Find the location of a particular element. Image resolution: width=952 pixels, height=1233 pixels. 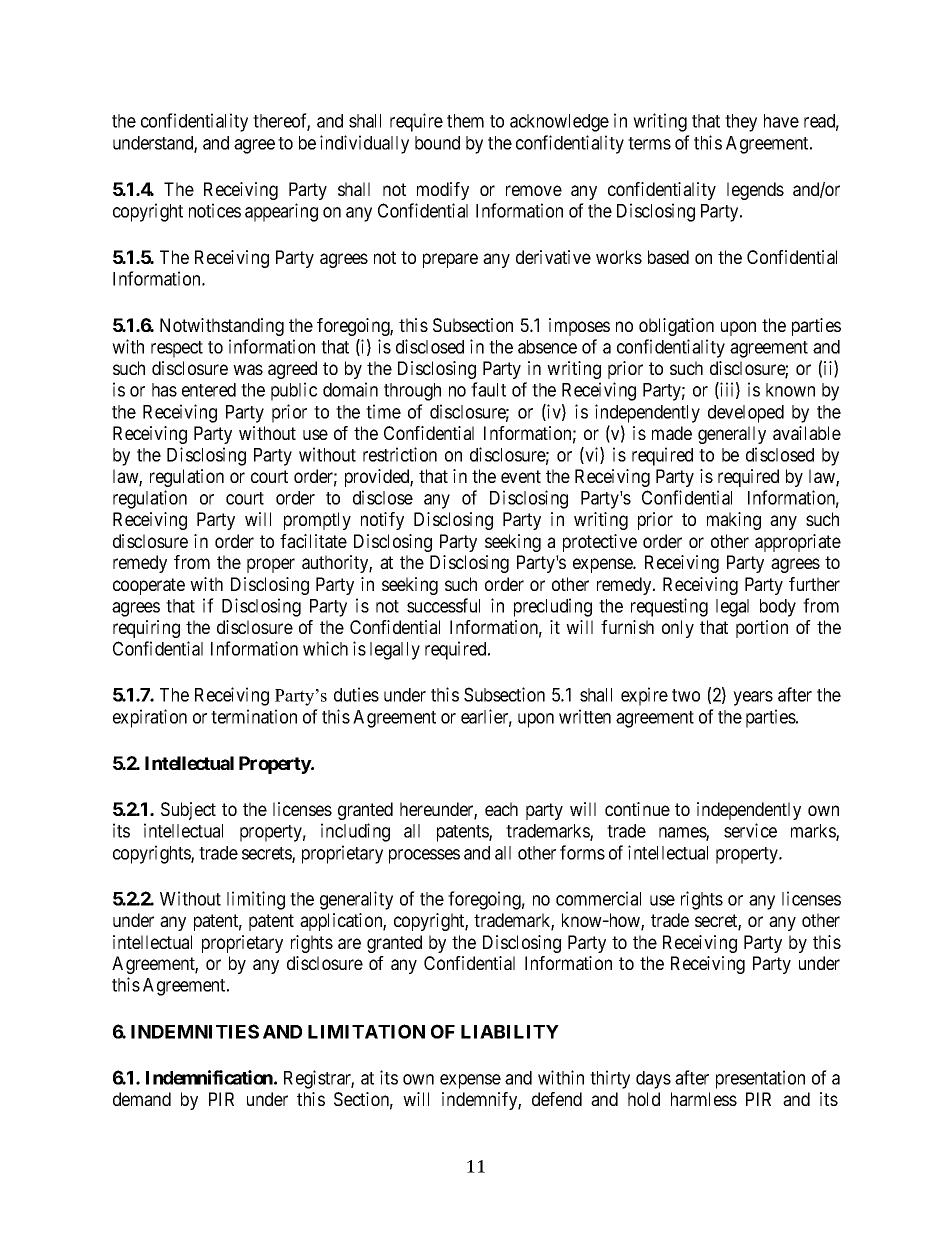

demand is located at coordinates (142, 1099).
